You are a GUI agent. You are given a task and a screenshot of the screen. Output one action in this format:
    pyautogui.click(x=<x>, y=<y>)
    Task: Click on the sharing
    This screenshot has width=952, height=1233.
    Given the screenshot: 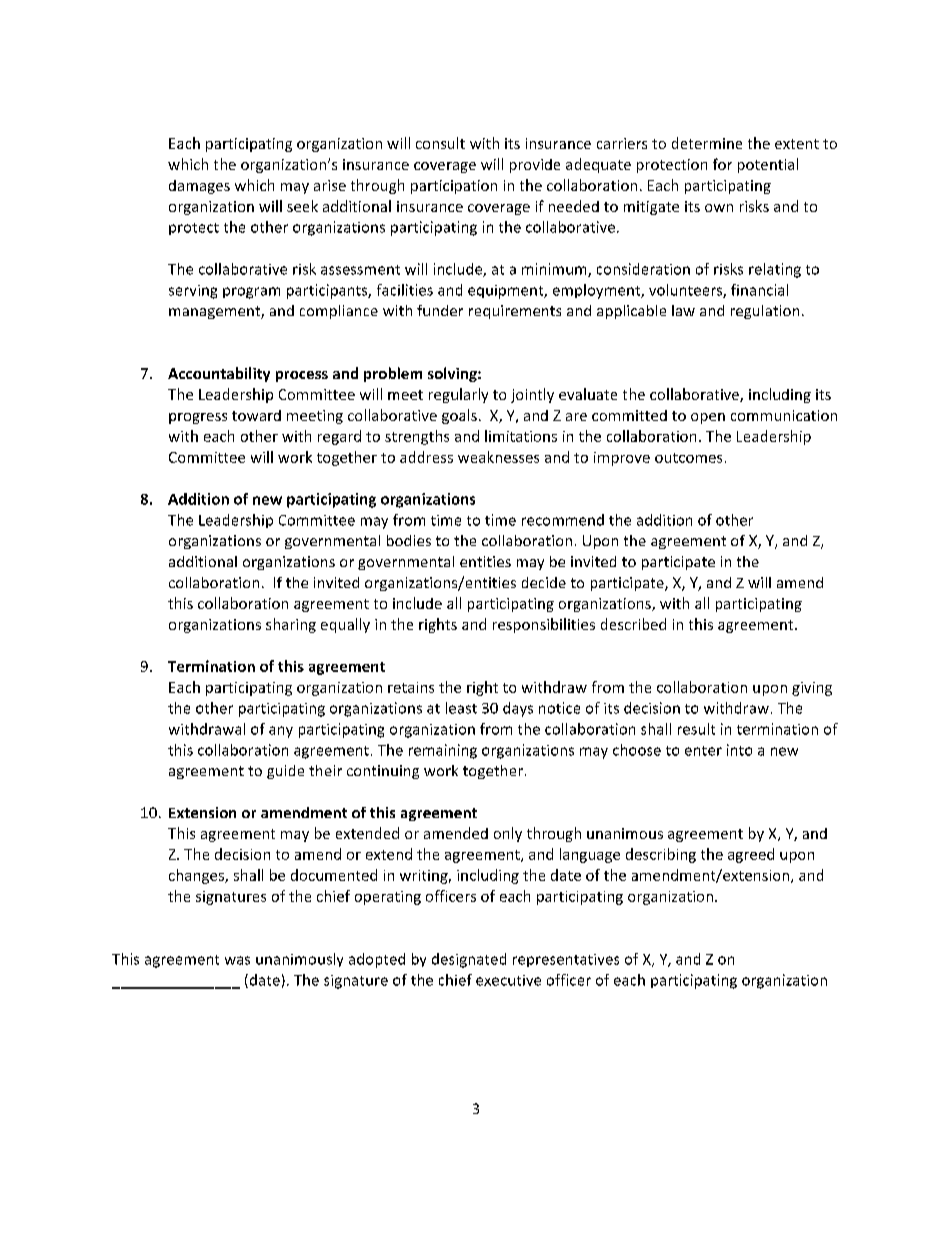 What is the action you would take?
    pyautogui.click(x=291, y=625)
